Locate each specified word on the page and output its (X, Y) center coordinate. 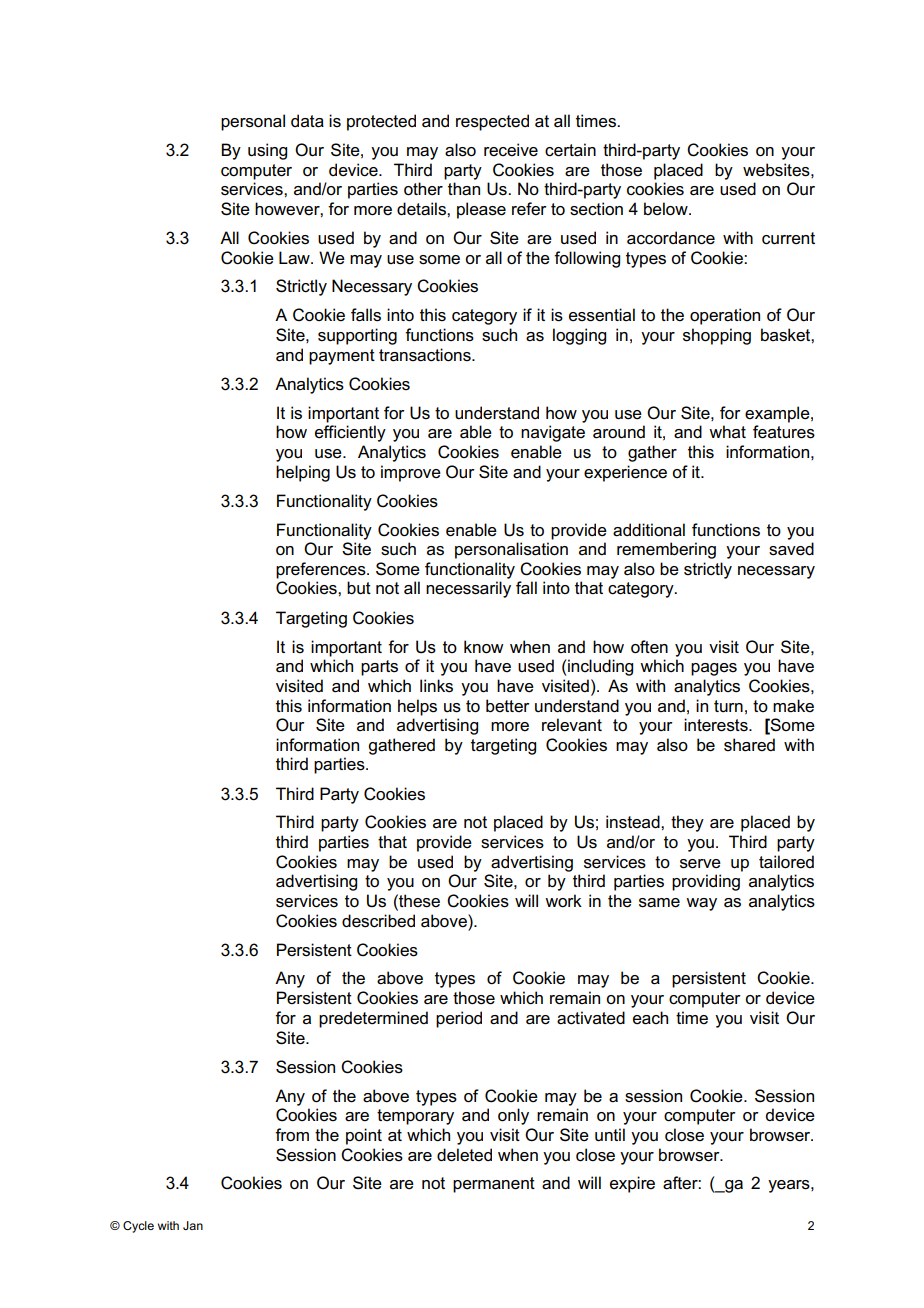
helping (303, 473)
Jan (193, 1225)
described (378, 921)
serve (700, 864)
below (667, 209)
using (267, 151)
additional (649, 530)
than (464, 189)
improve (411, 473)
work (563, 901)
